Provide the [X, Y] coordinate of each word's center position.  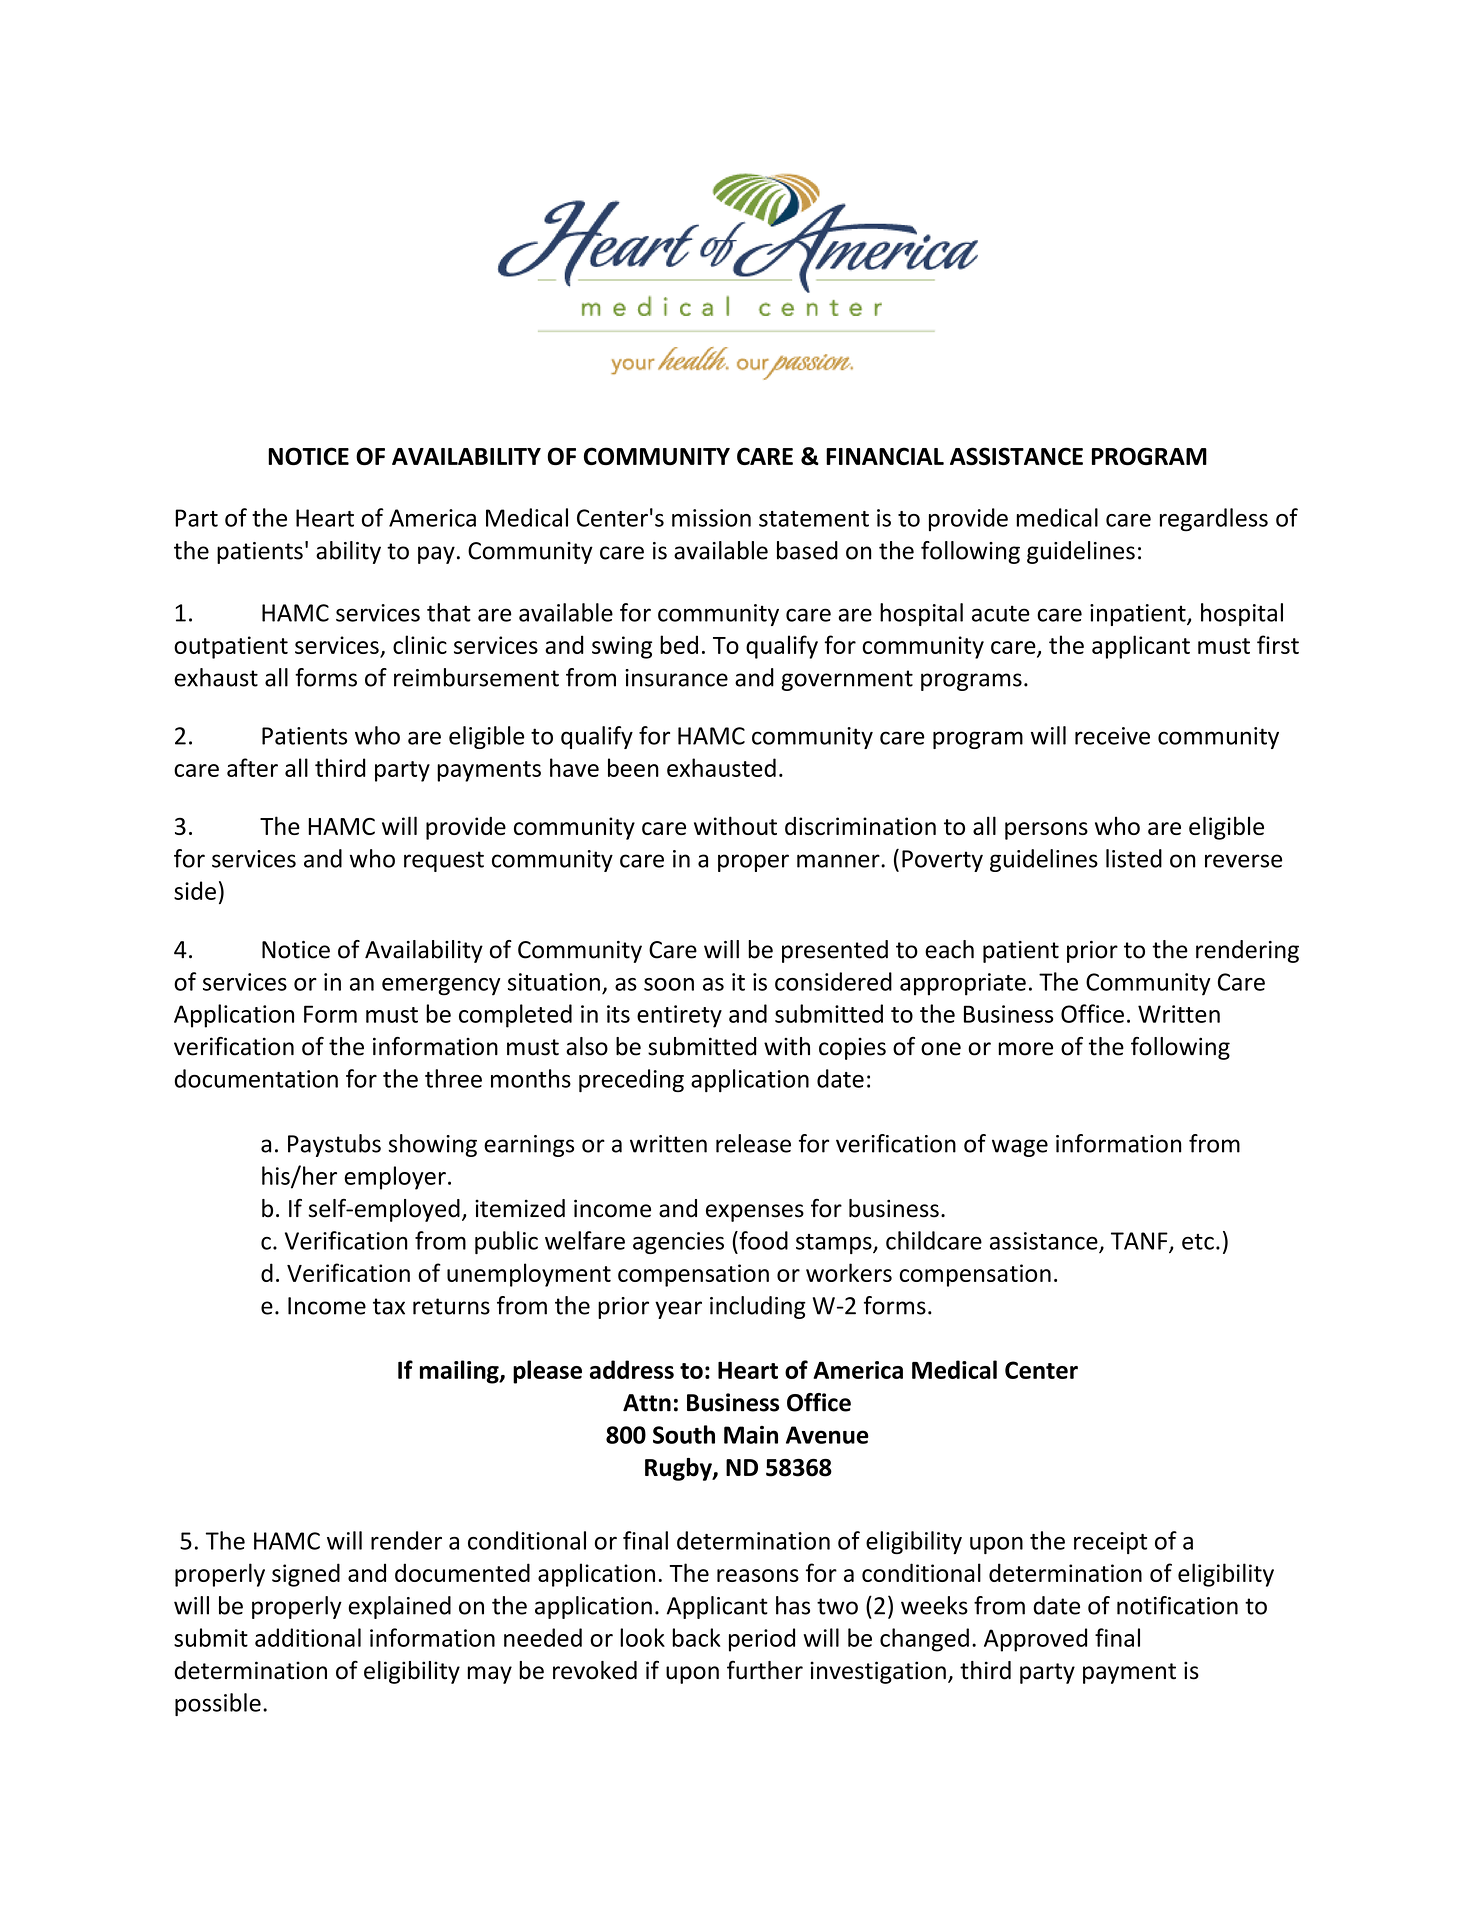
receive [1112, 736]
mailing [460, 1372]
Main [751, 1435]
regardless [1214, 520]
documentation [256, 1078]
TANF [1140, 1242]
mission [711, 518]
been [633, 767]
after [252, 767]
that [449, 612]
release [753, 1143]
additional [308, 1637]
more [1025, 1049]
